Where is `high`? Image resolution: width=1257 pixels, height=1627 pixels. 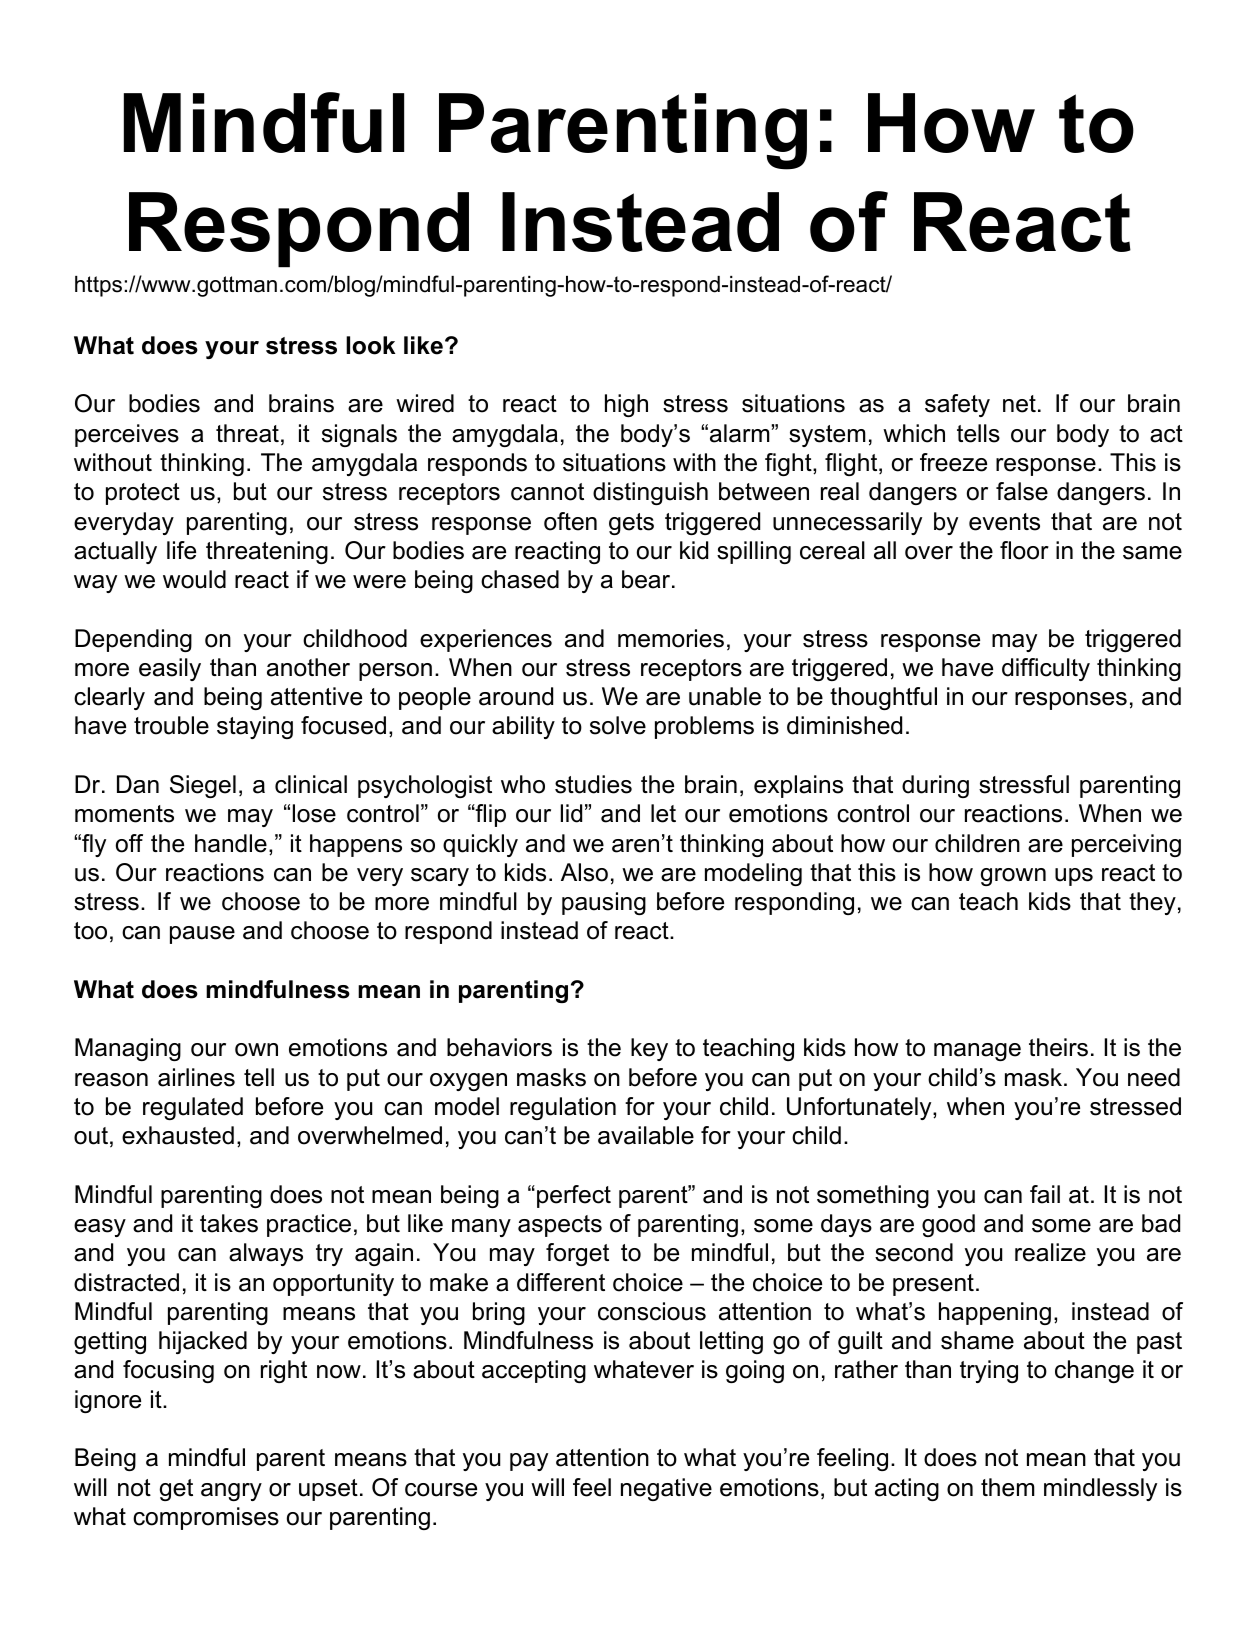
high is located at coordinates (626, 405).
